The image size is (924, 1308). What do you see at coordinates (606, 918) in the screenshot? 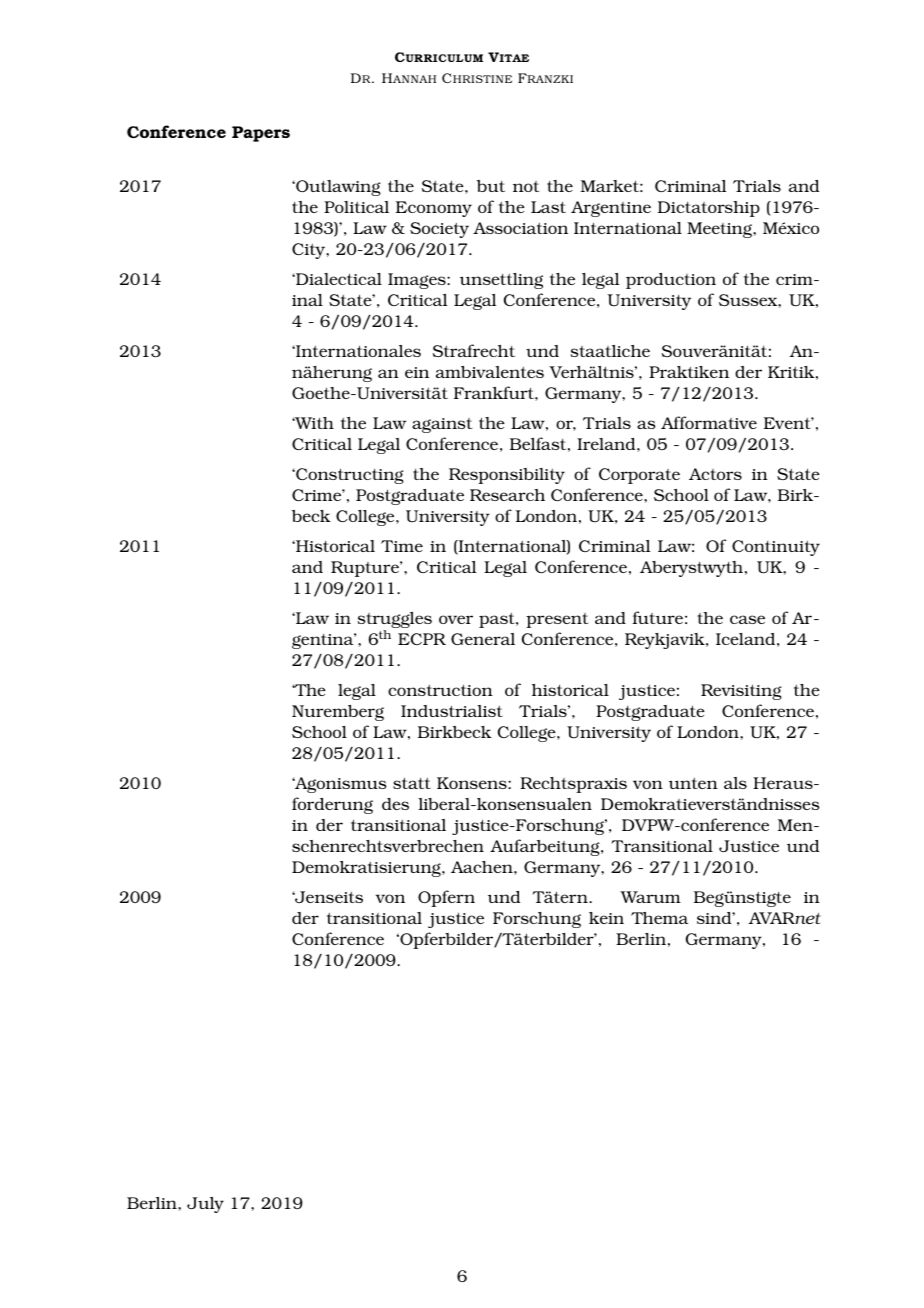
I see `kein` at bounding box center [606, 918].
